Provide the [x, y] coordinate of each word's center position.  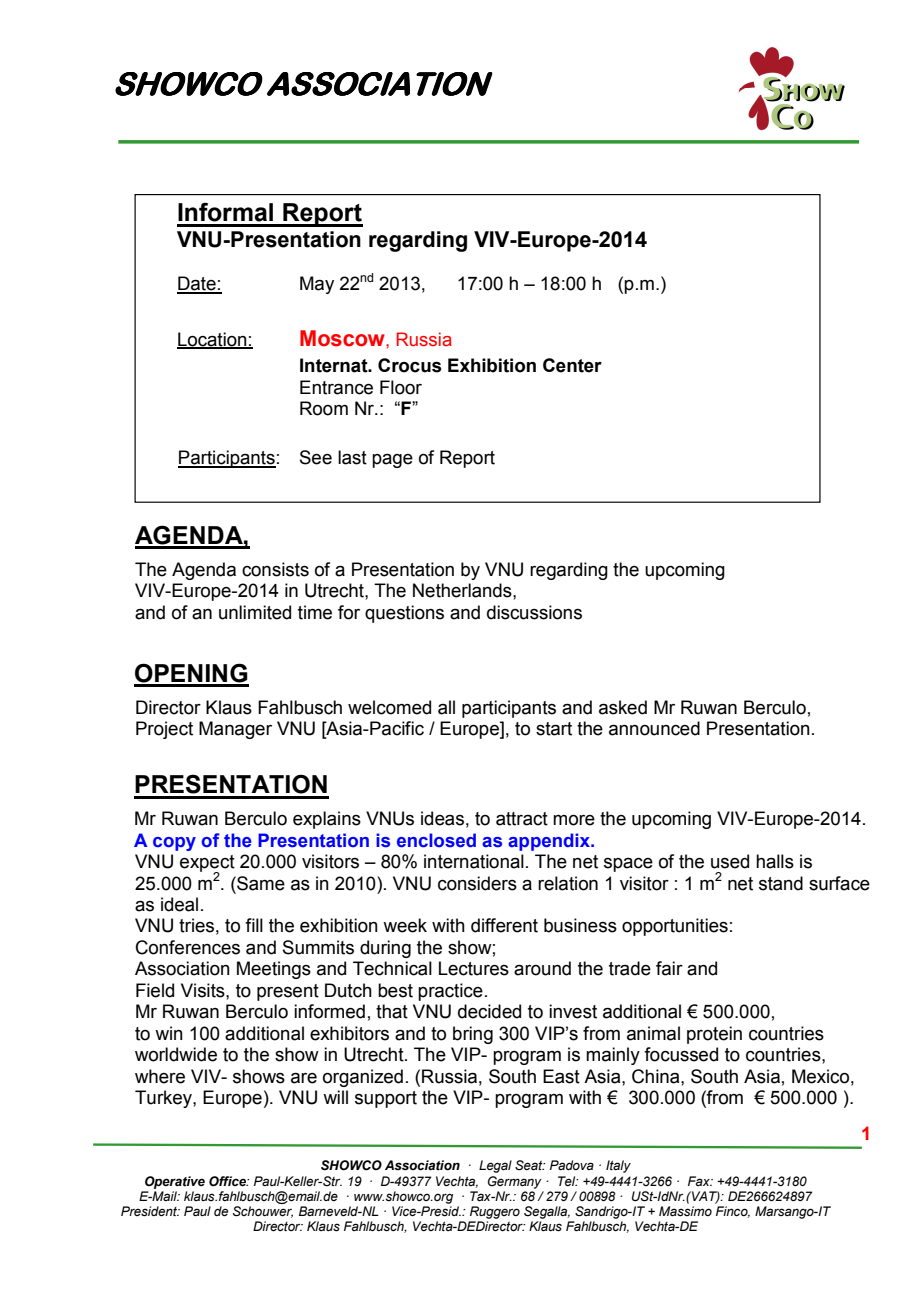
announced [654, 728]
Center [572, 365]
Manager [235, 730]
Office [229, 1181]
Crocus [410, 365]
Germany [515, 1182]
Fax [700, 1181]
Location [213, 340]
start [554, 729]
